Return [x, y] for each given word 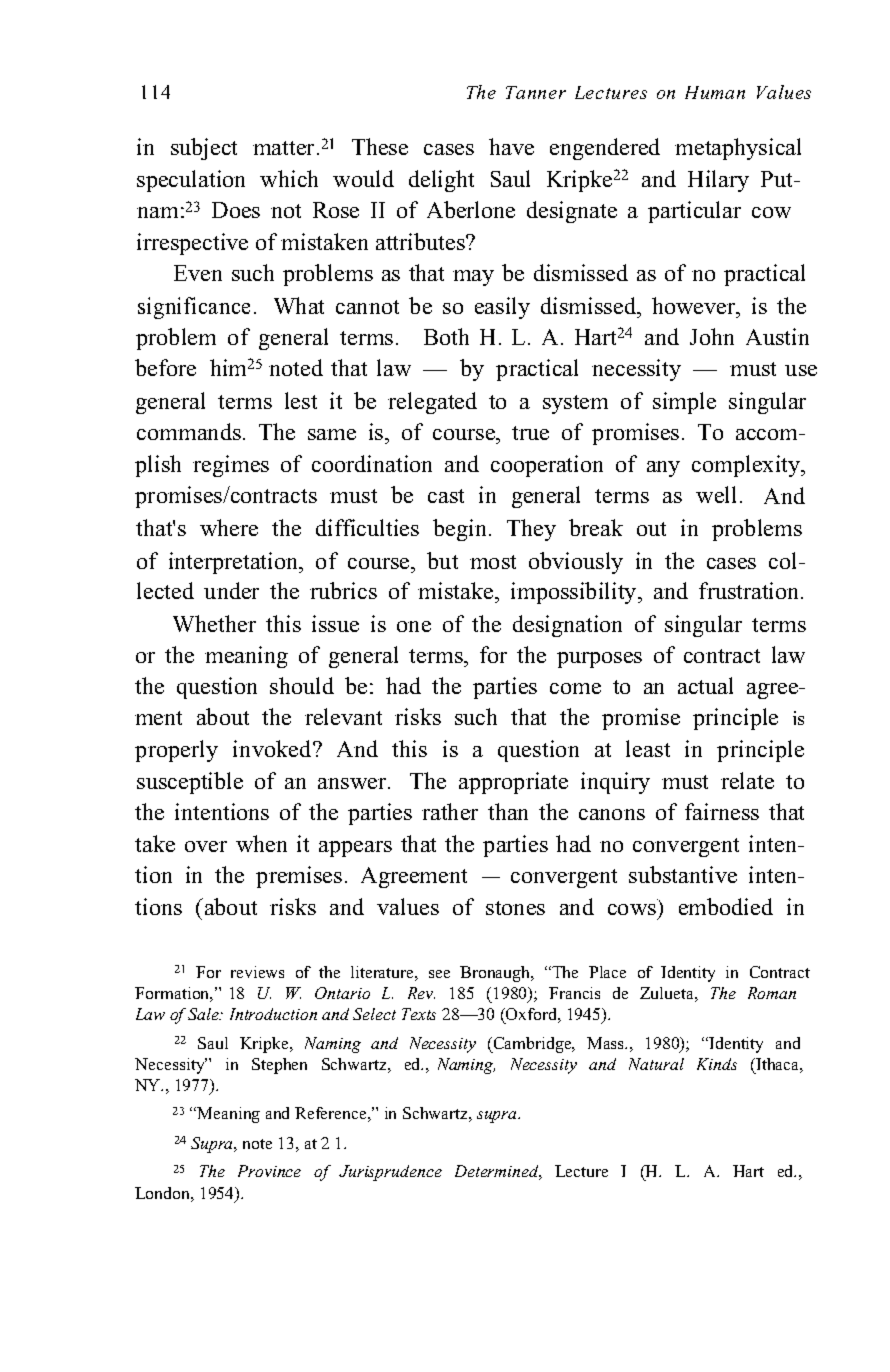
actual [705, 685]
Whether [214, 623]
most [493, 562]
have [511, 146]
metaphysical [738, 149]
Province [269, 1171]
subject [204, 149]
